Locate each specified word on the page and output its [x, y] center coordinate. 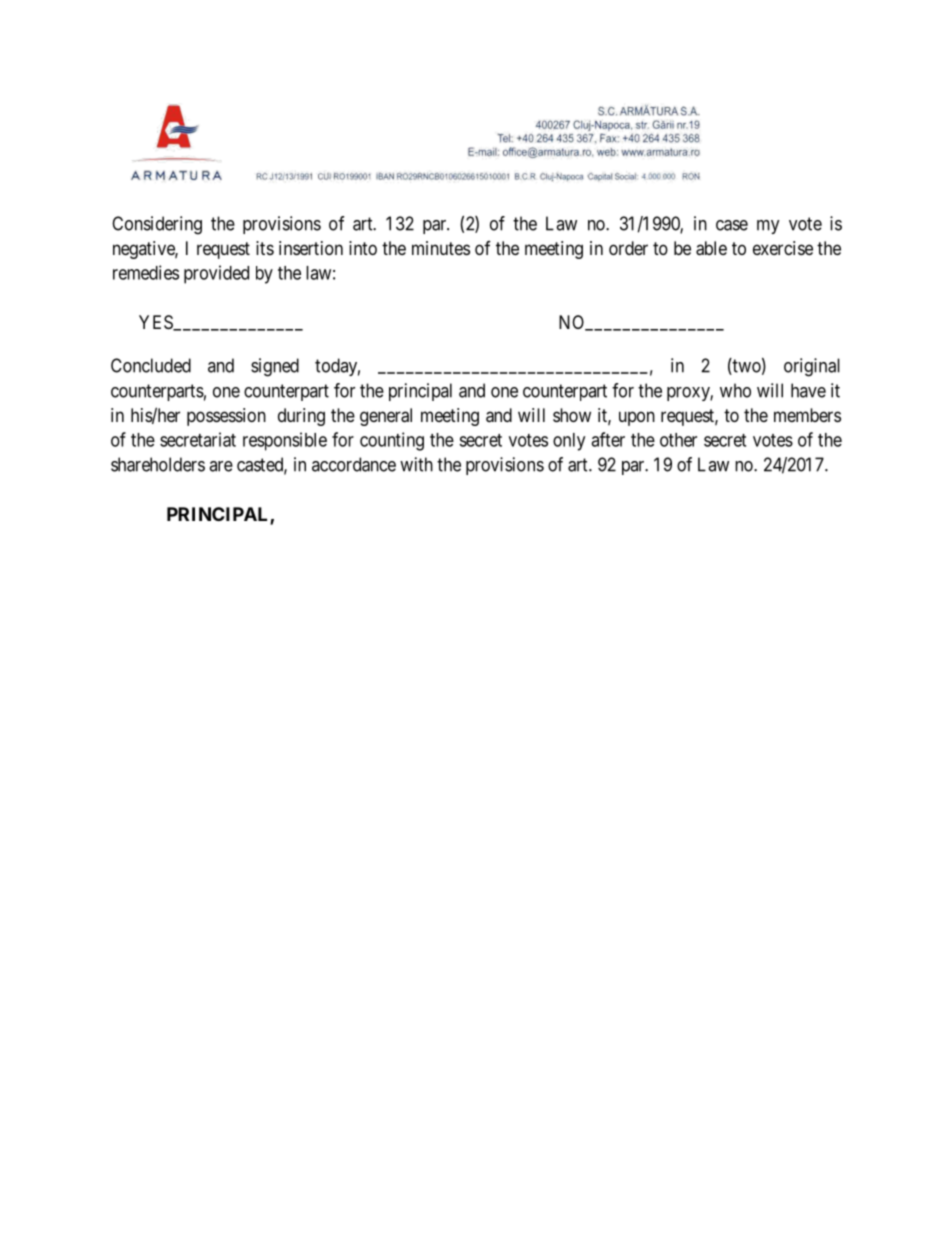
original [812, 367]
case [732, 225]
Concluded [151, 365]
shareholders [158, 464]
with [416, 464]
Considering [157, 225]
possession [226, 417]
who [735, 390]
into [363, 248]
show [572, 415]
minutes [441, 248]
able [711, 248]
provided [216, 274]
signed [275, 367]
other [678, 440]
